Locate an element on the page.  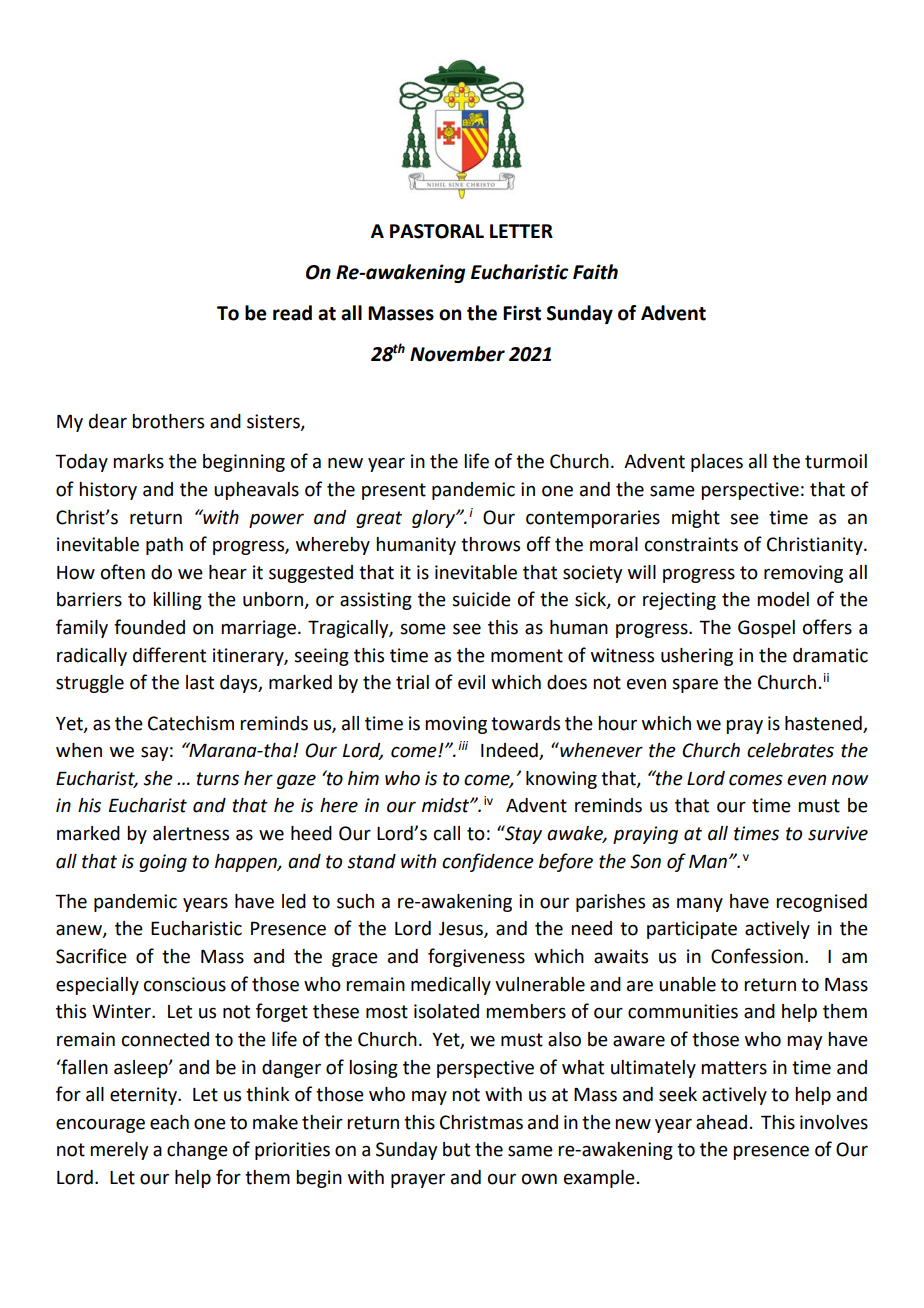
evil is located at coordinates (471, 682).
